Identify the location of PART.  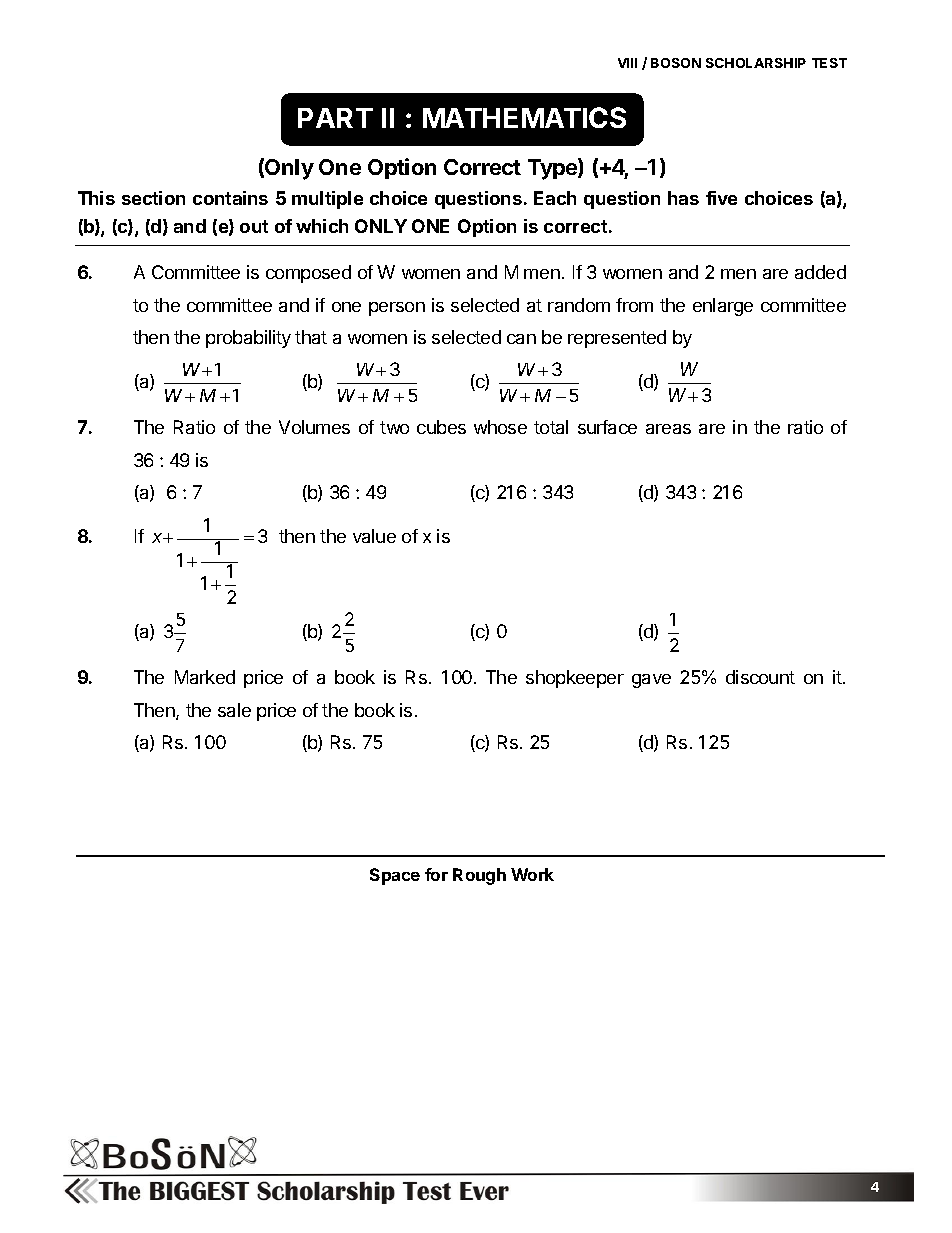
(335, 118).
